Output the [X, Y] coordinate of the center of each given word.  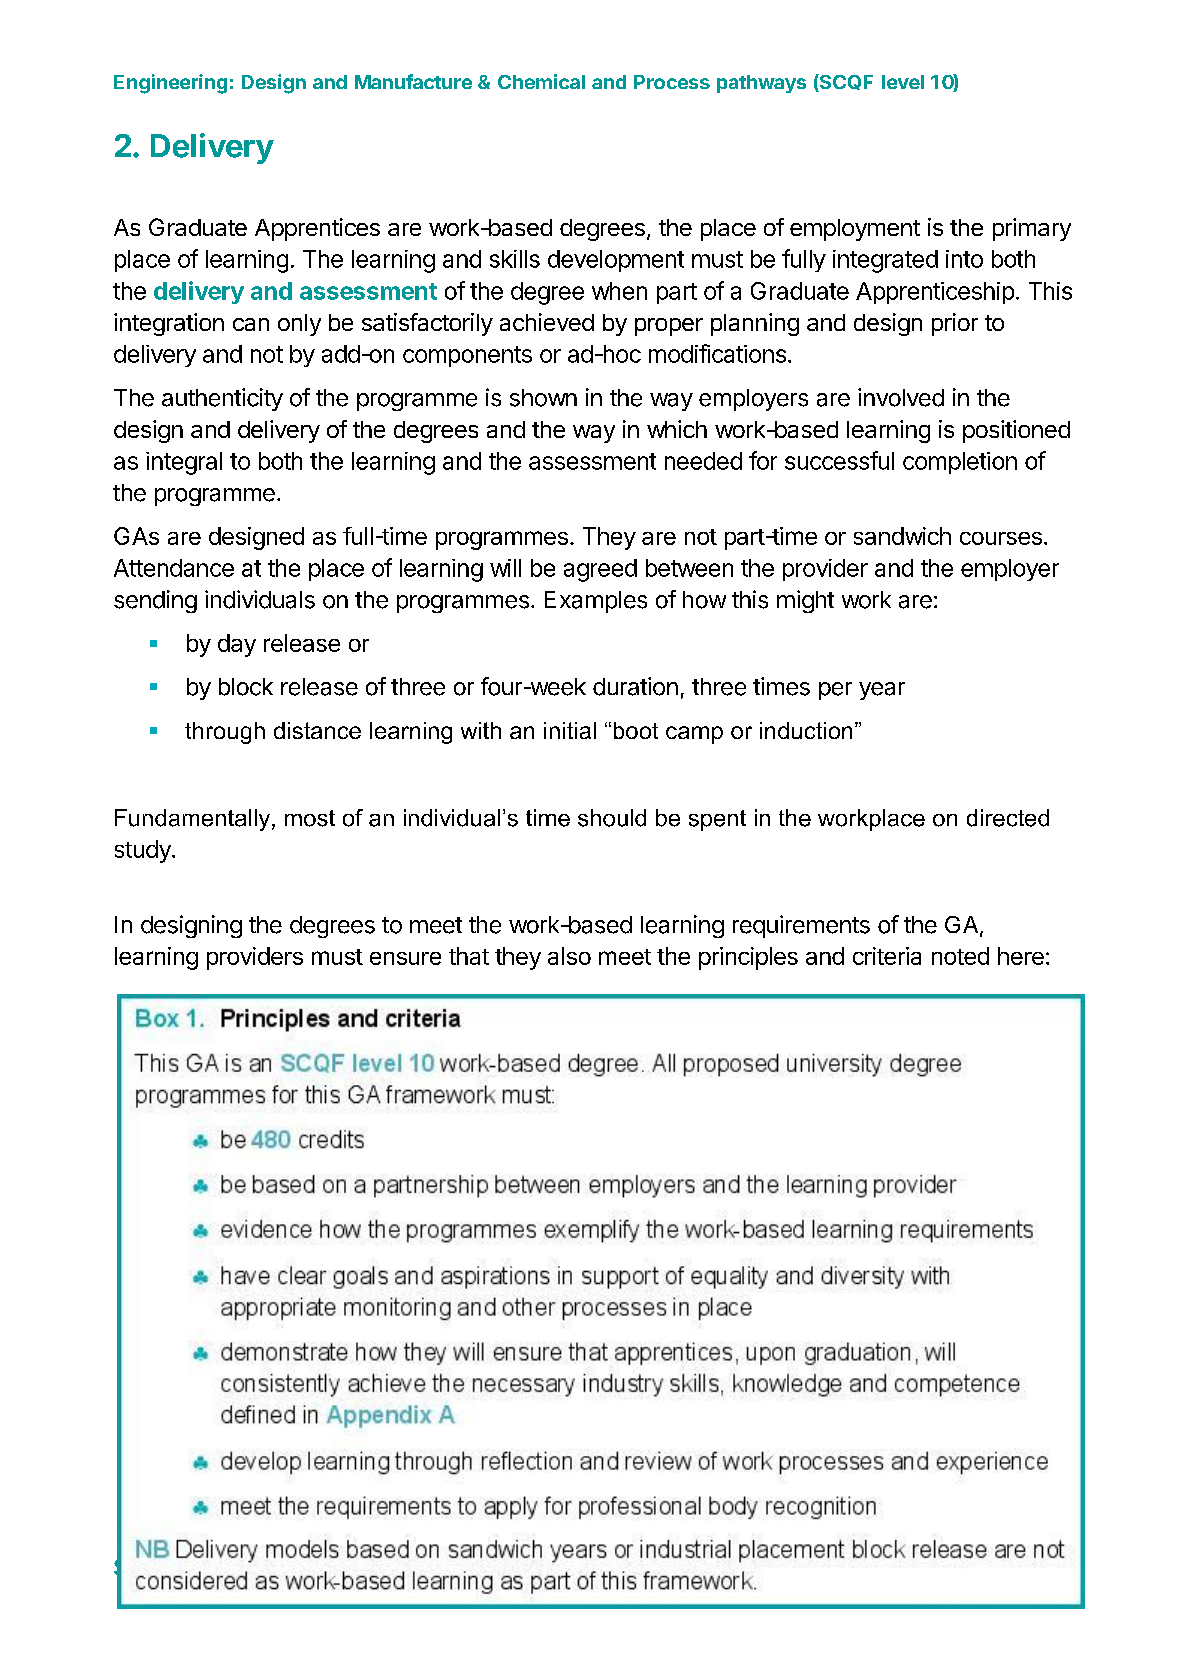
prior [955, 324]
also [569, 956]
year [882, 691]
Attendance [174, 568]
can [251, 324]
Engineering [170, 84]
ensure [405, 958]
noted [960, 956]
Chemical [541, 81]
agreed [600, 570]
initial [570, 730]
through [225, 733]
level [903, 82]
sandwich [902, 536]
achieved [547, 322]
